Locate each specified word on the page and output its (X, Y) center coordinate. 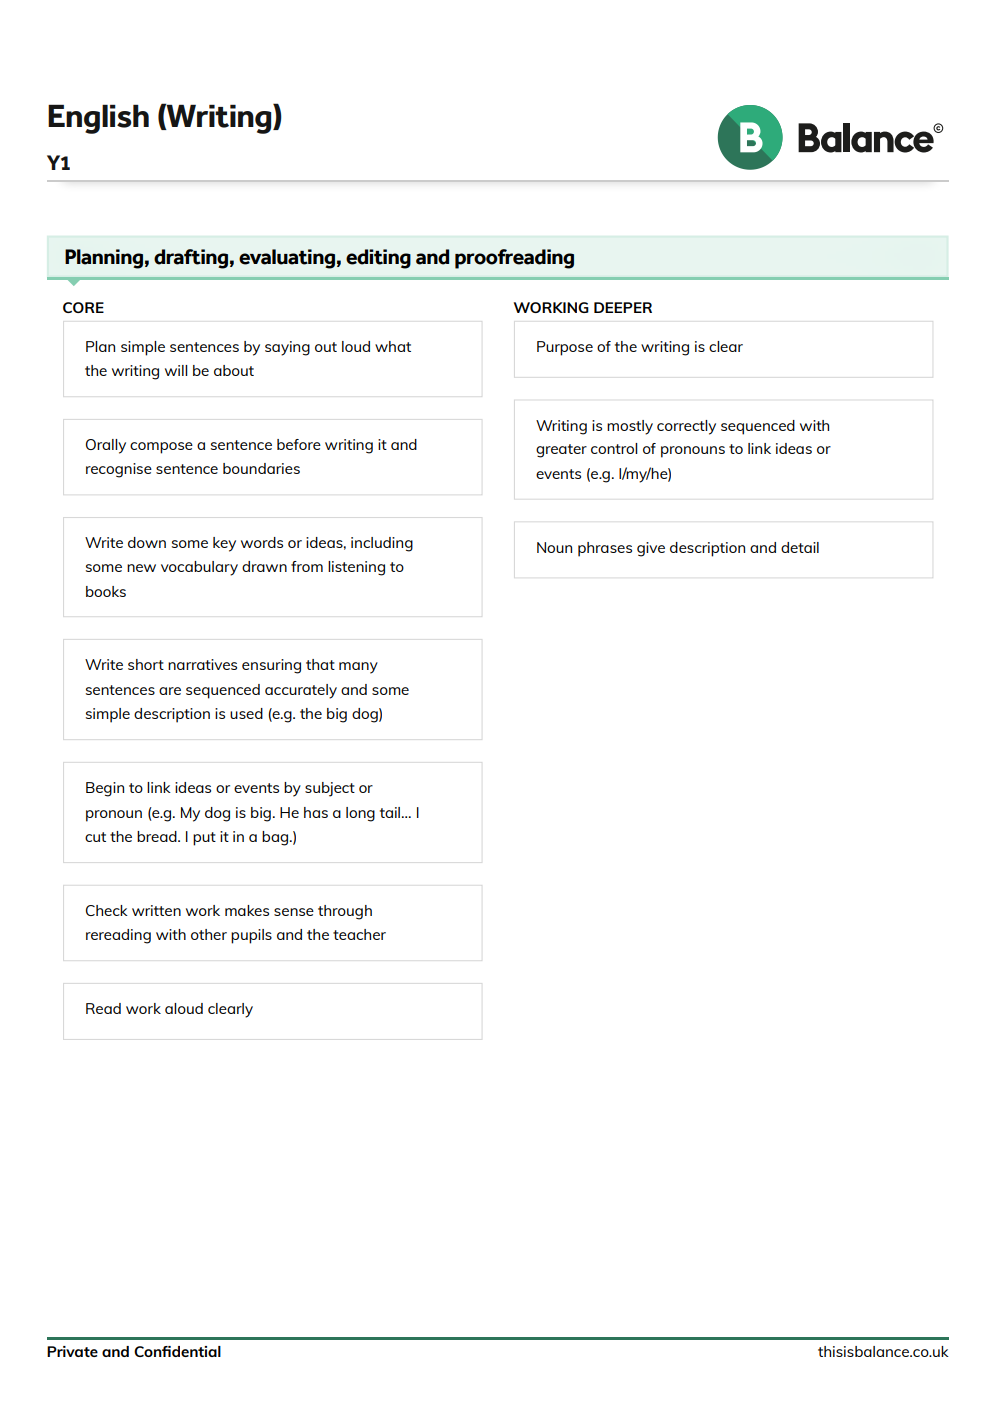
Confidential (177, 1351)
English (98, 119)
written (156, 910)
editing (378, 259)
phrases (605, 549)
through (345, 912)
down (147, 542)
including (382, 544)
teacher (359, 934)
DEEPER (623, 307)
